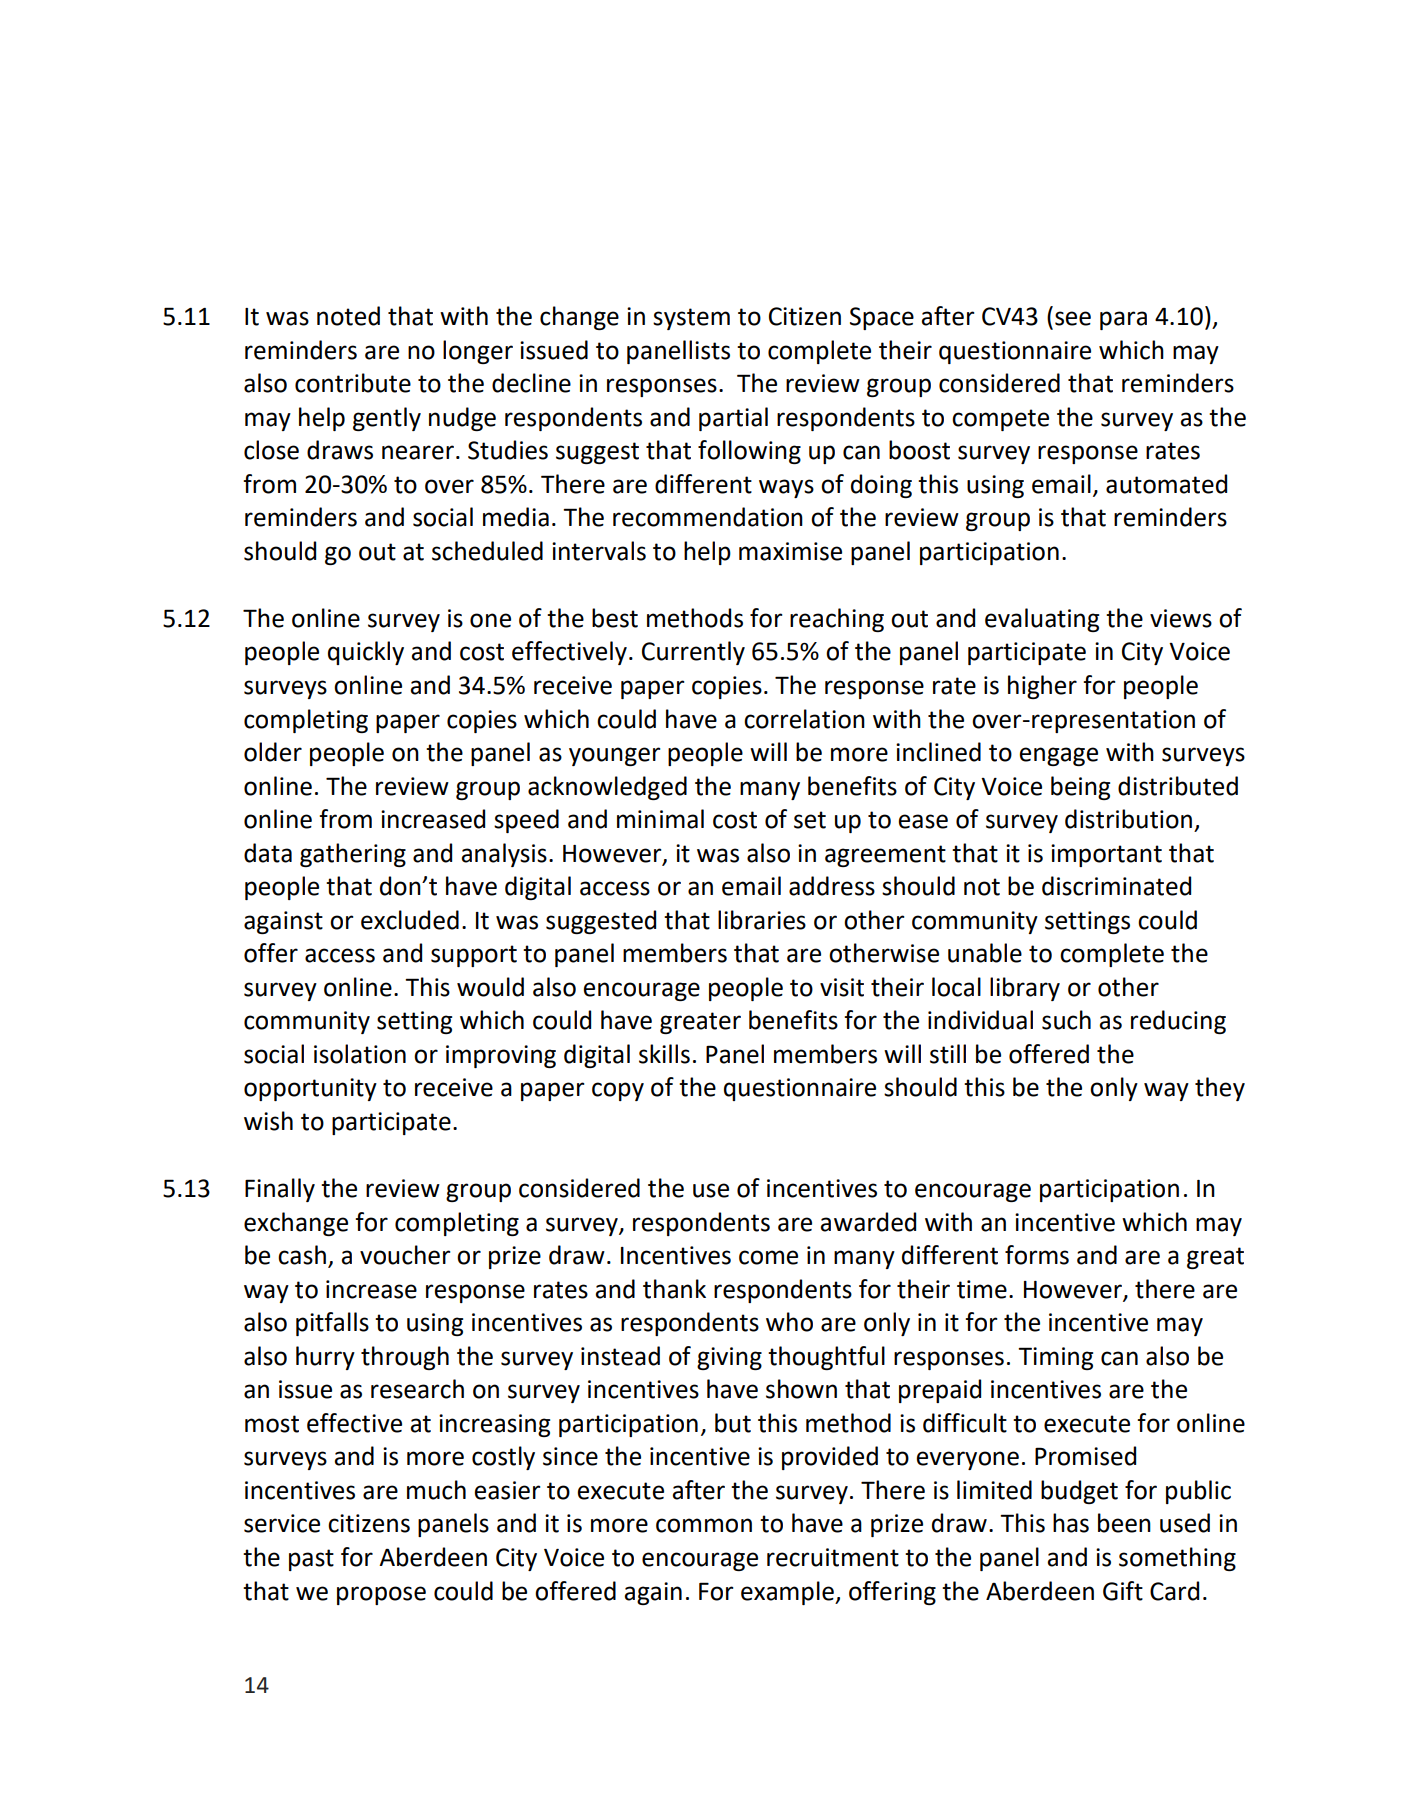 The image size is (1401, 1813). I want to click on common, so click(704, 1525).
